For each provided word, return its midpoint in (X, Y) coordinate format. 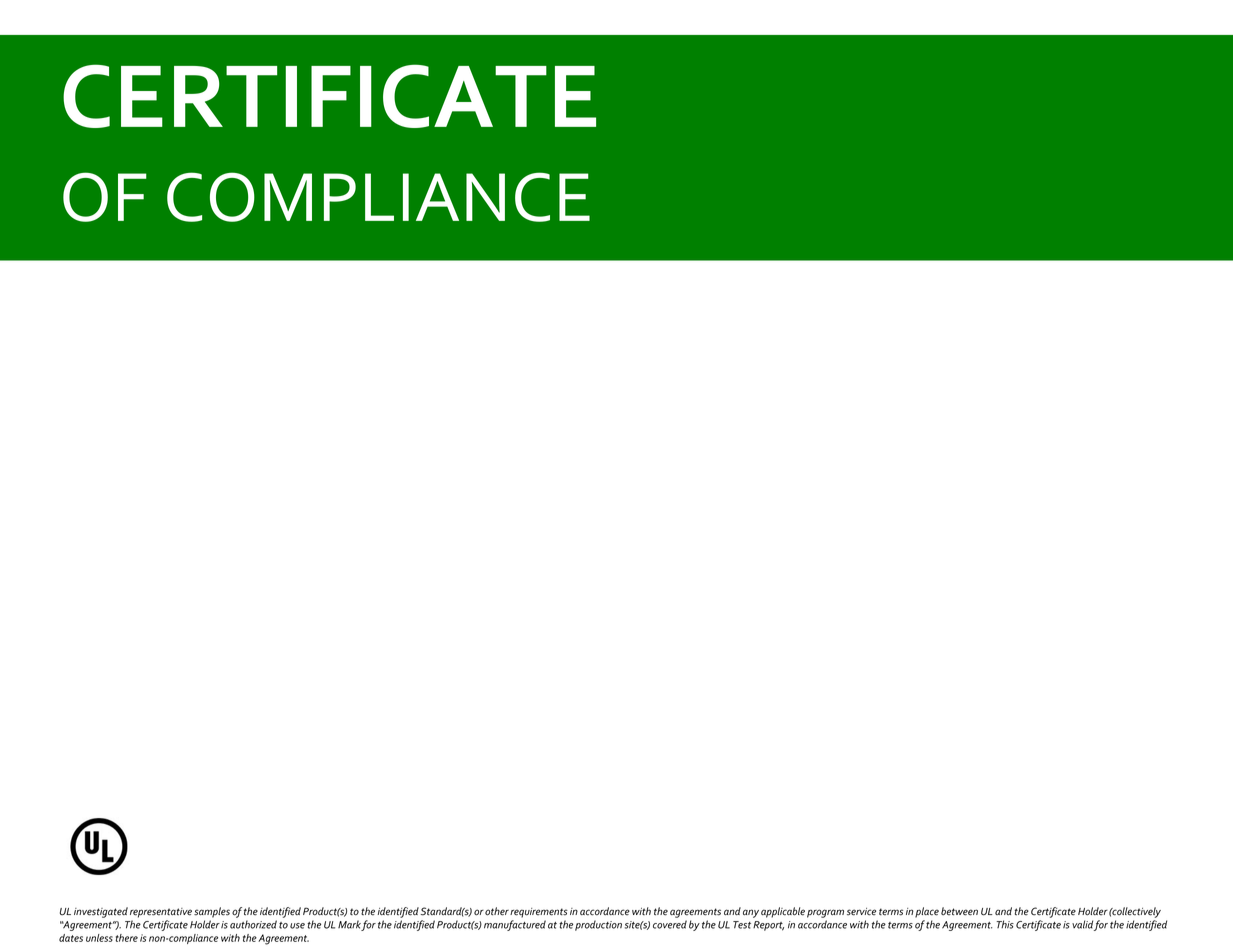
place (927, 912)
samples (212, 912)
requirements (539, 913)
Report (768, 926)
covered (670, 924)
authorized (253, 924)
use (297, 926)
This (1005, 924)
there (127, 938)
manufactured (515, 925)
